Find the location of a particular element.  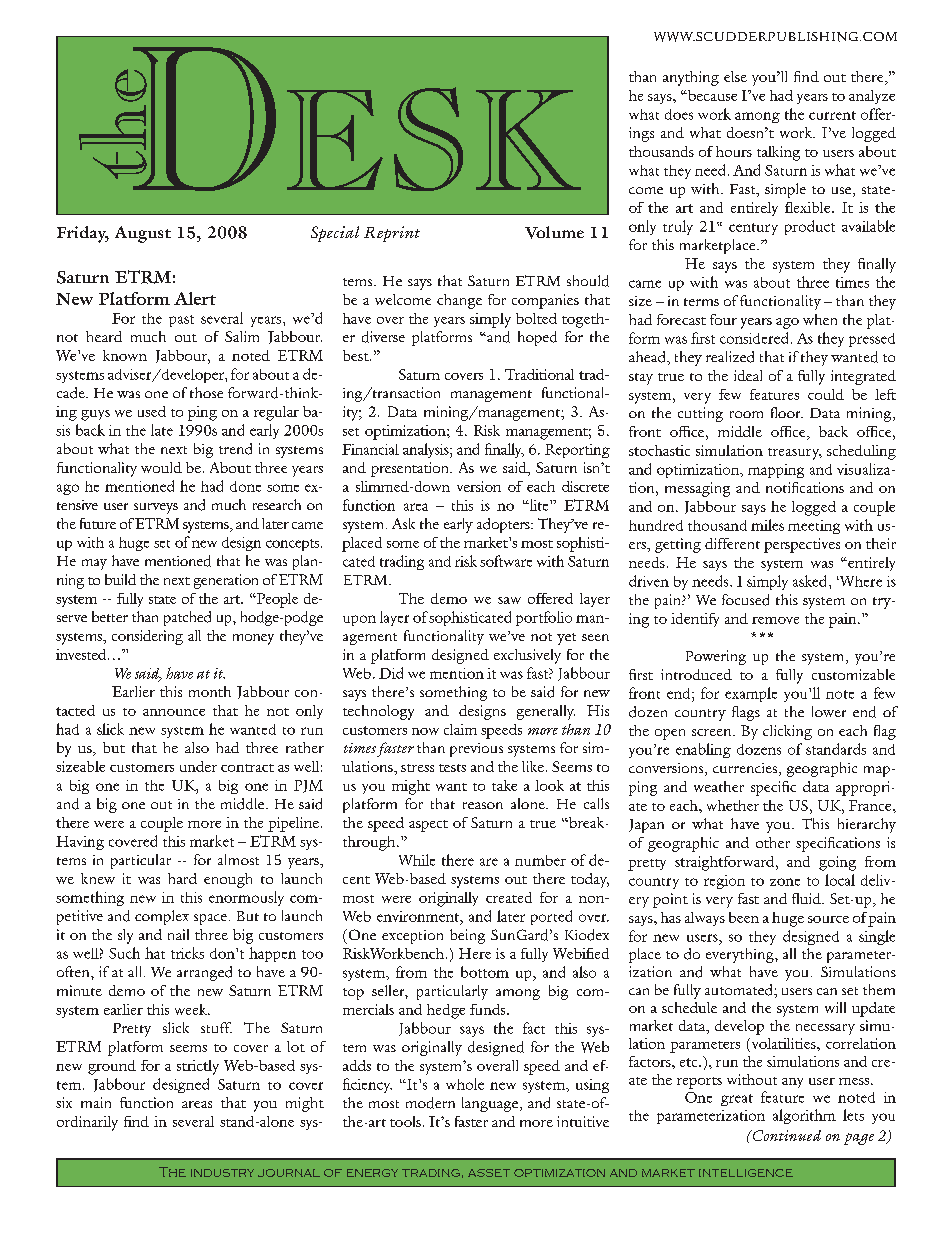

current is located at coordinates (832, 115).
